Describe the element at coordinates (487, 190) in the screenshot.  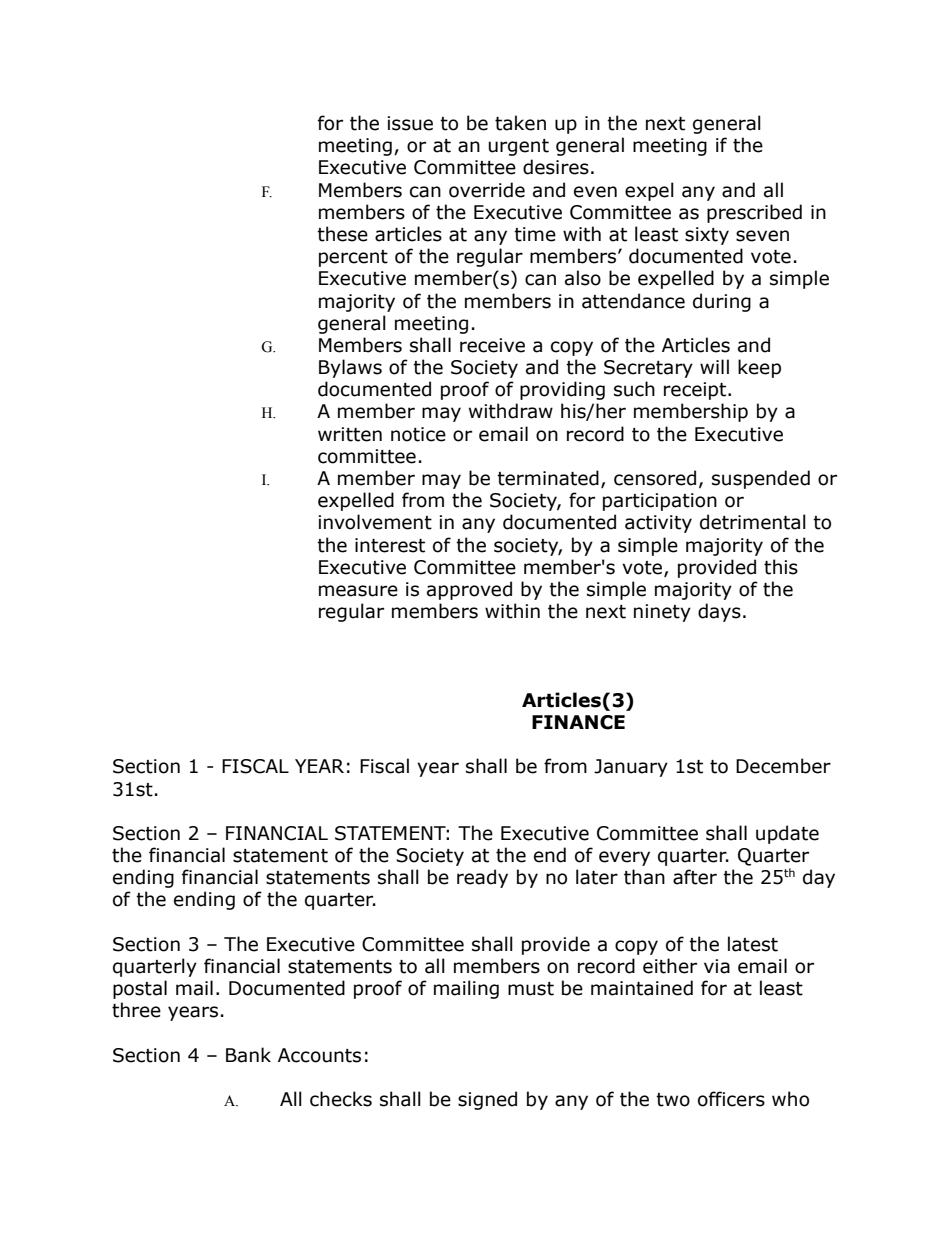
I see `override` at that location.
